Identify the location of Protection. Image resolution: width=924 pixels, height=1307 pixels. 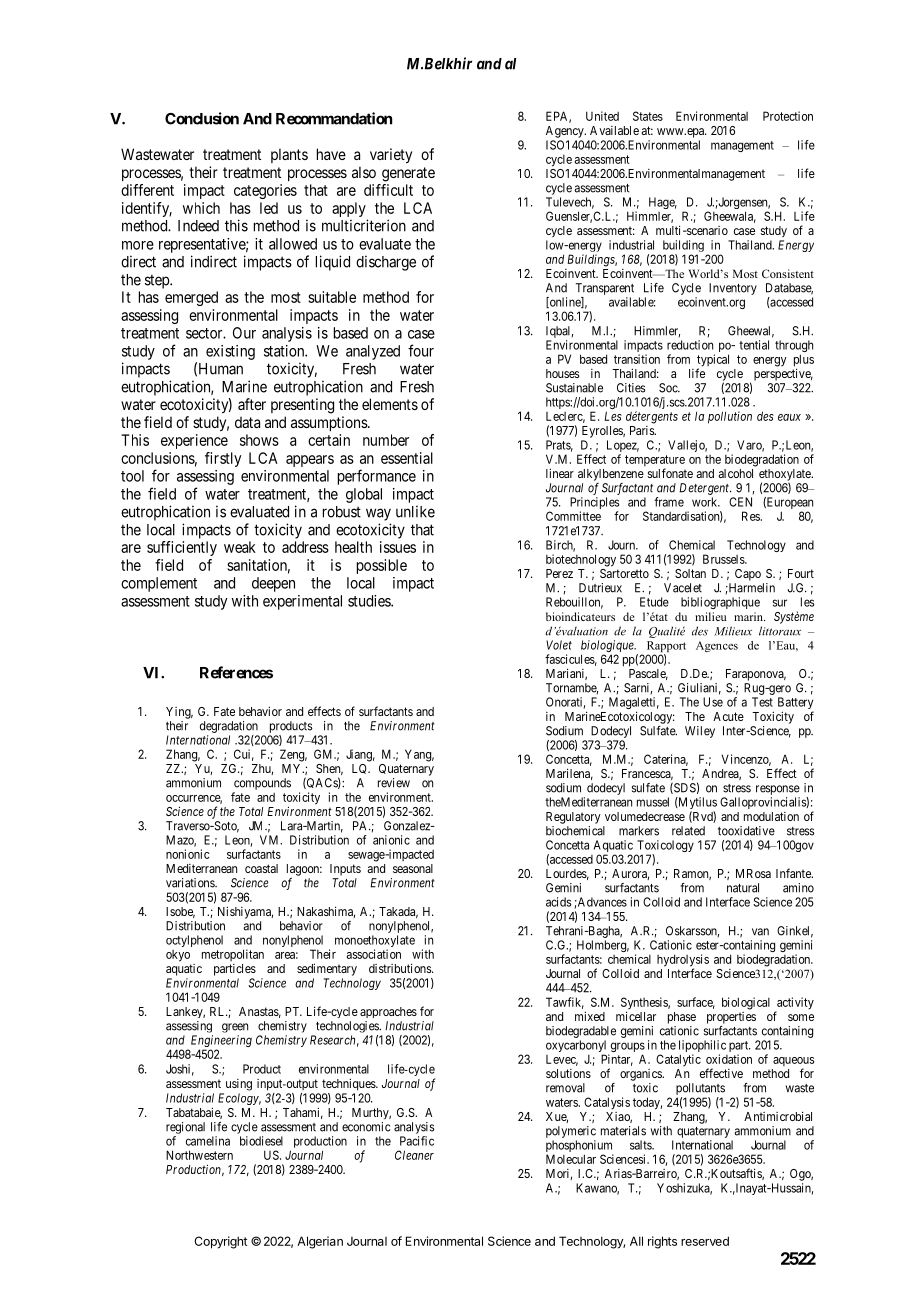
(788, 116).
